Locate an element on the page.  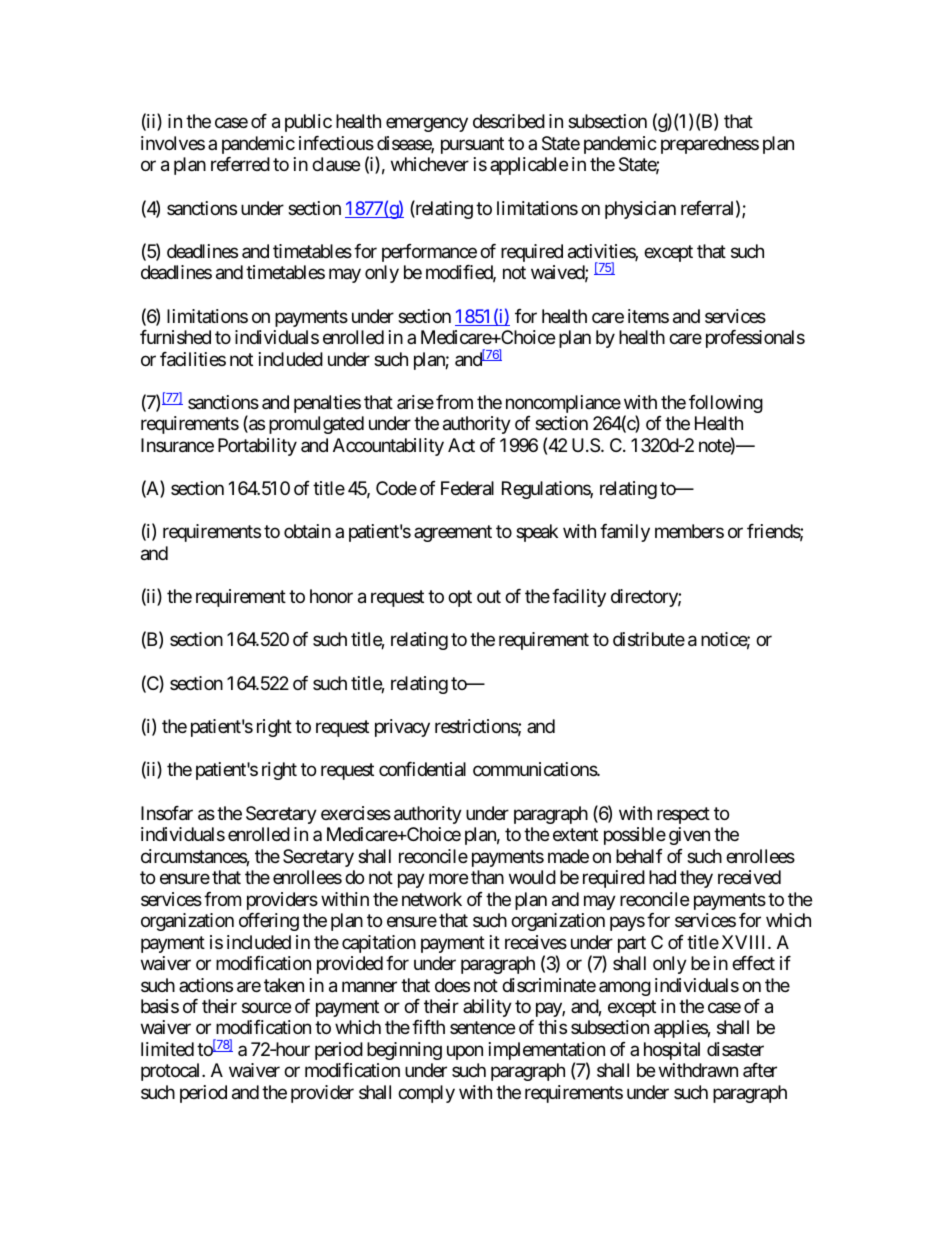
professionals is located at coordinates (755, 339).
